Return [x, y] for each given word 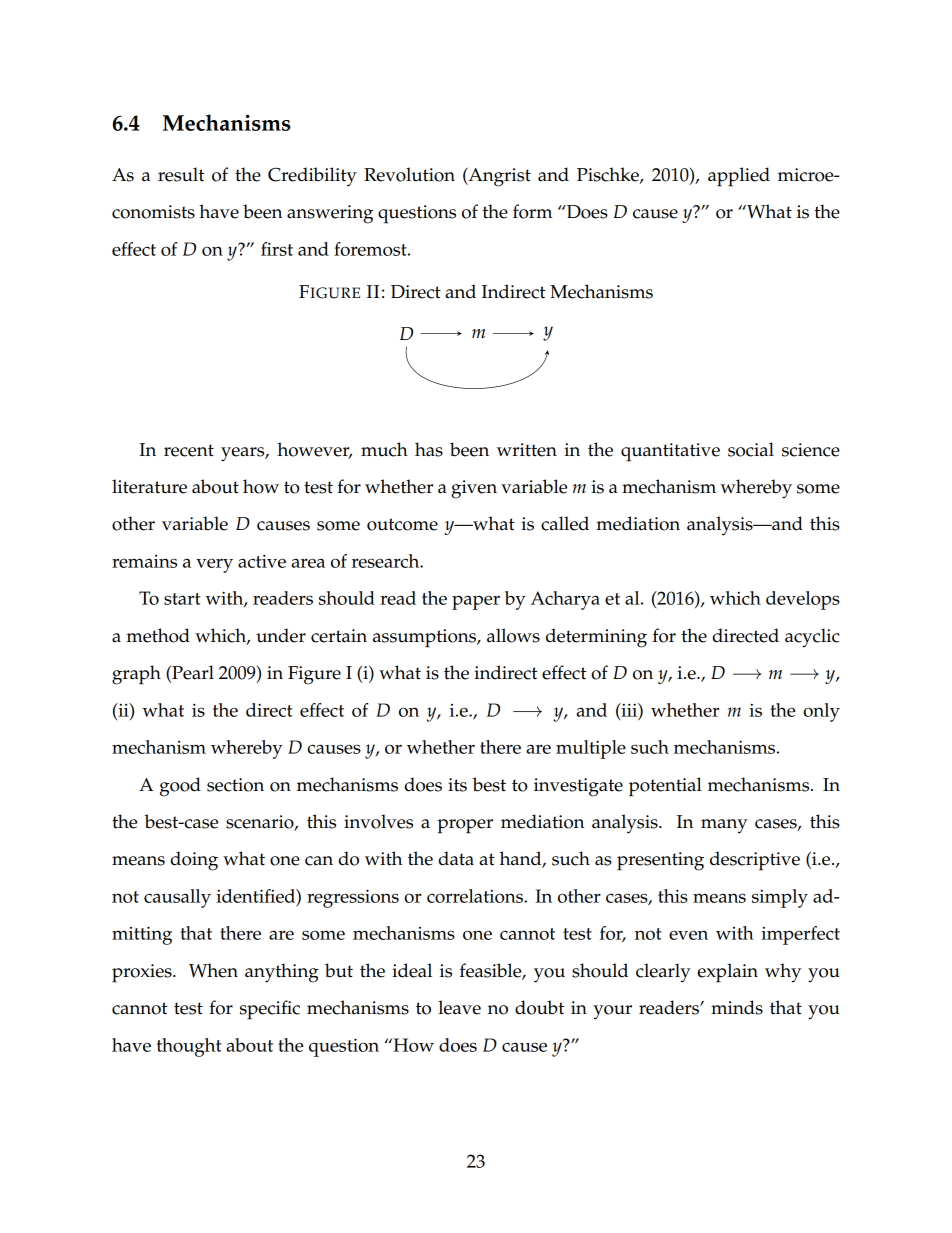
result [181, 174]
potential [665, 787]
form [532, 211]
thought [189, 1047]
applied [739, 177]
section [235, 785]
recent [189, 450]
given [474, 489]
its [457, 785]
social [751, 449]
